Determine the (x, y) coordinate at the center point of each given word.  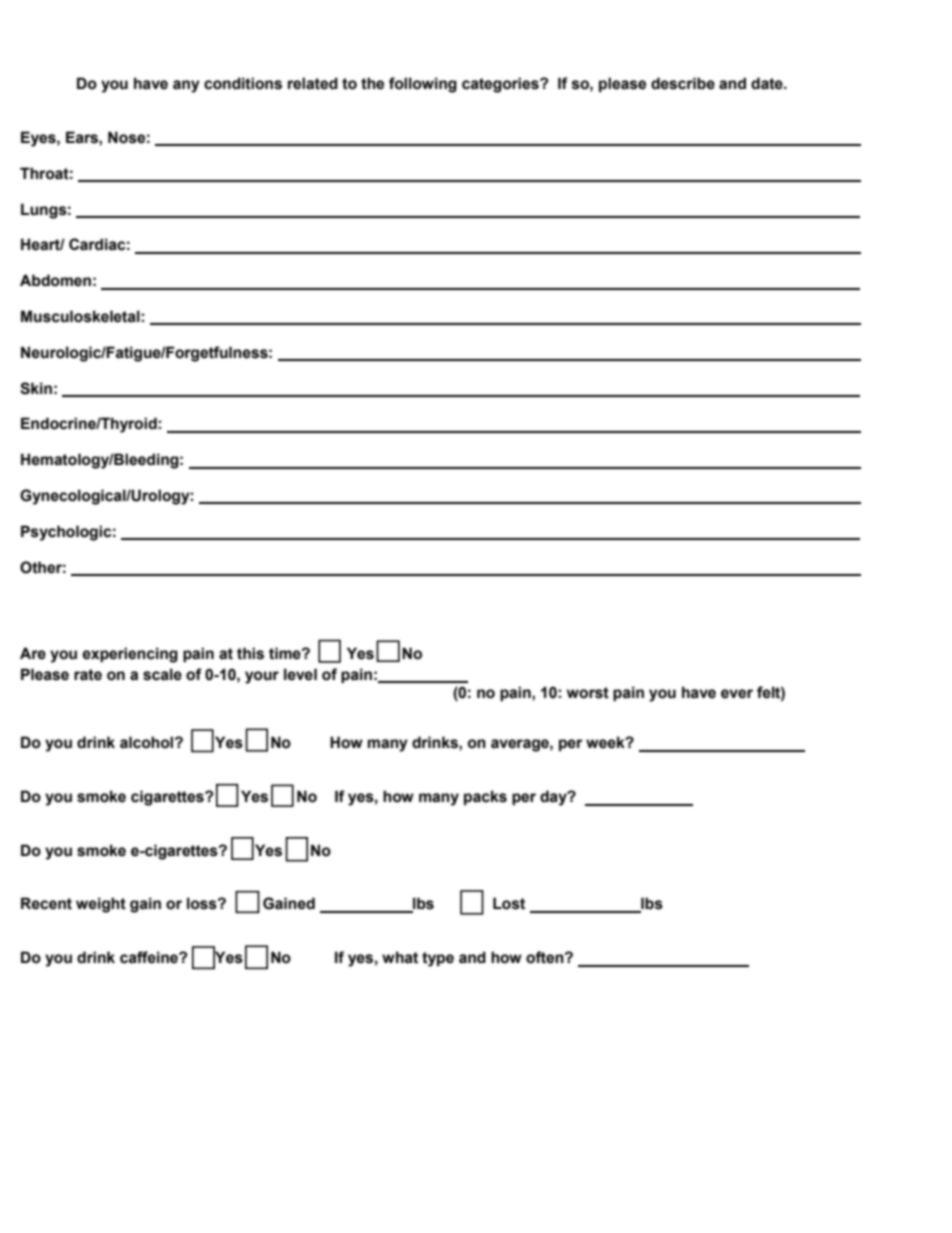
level (300, 674)
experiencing (130, 655)
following (423, 85)
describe (683, 83)
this (250, 653)
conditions (243, 83)
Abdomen (55, 280)
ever (737, 694)
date (768, 83)
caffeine (150, 957)
